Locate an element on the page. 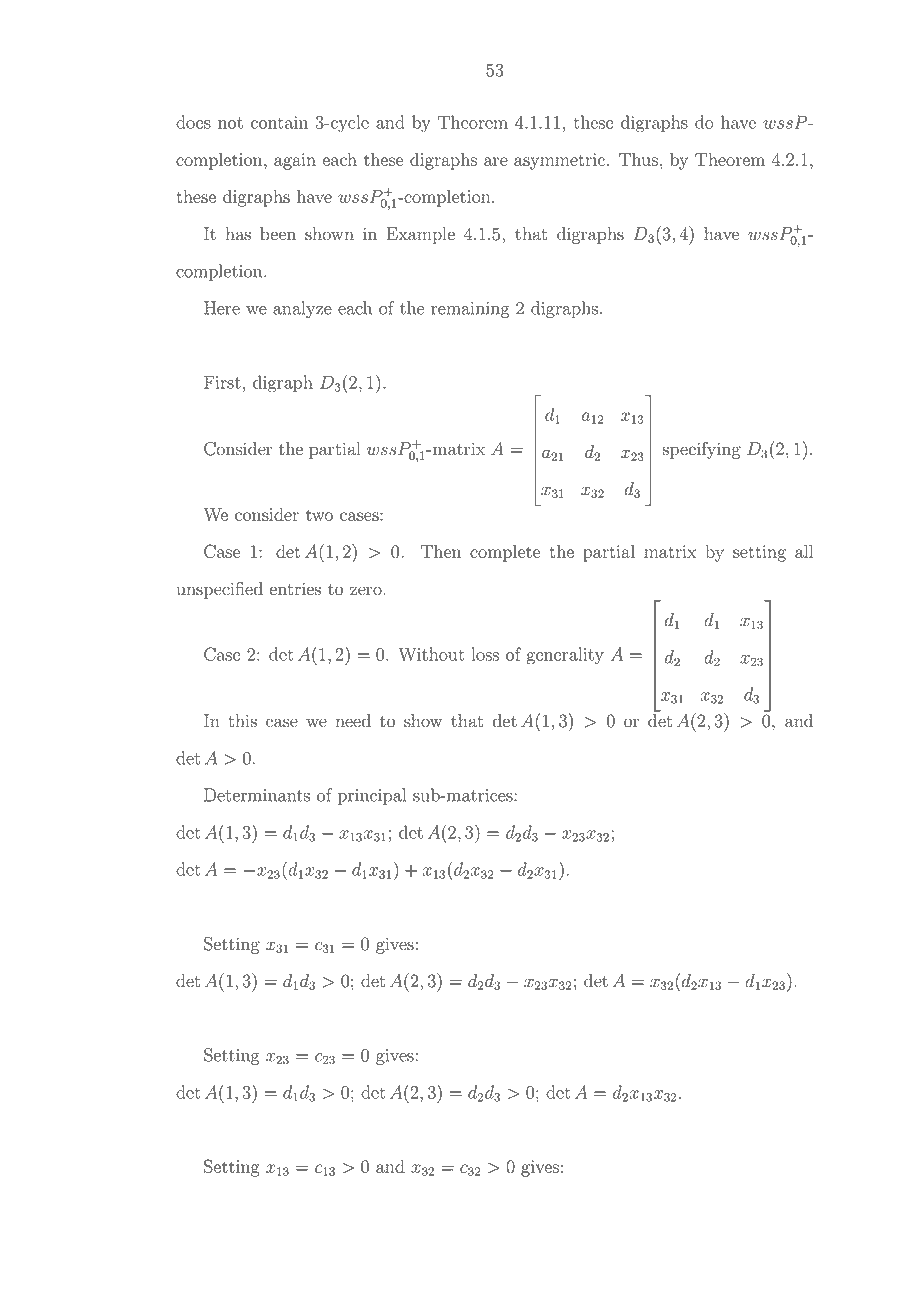  generality is located at coordinates (565, 656).
